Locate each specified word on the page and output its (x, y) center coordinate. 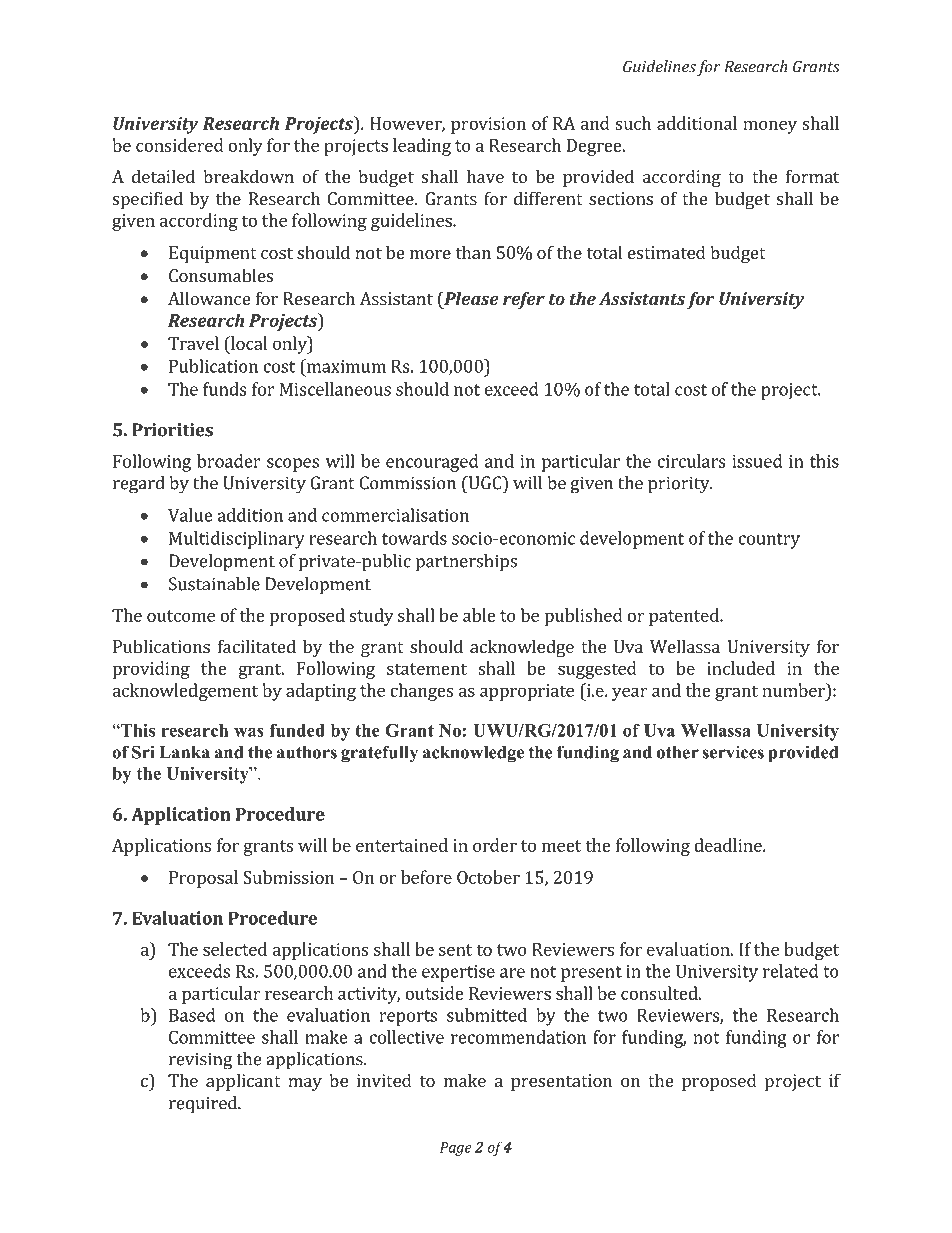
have (485, 176)
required (204, 1105)
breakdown (248, 176)
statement (427, 669)
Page (456, 1149)
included (741, 668)
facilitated (257, 646)
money (770, 127)
